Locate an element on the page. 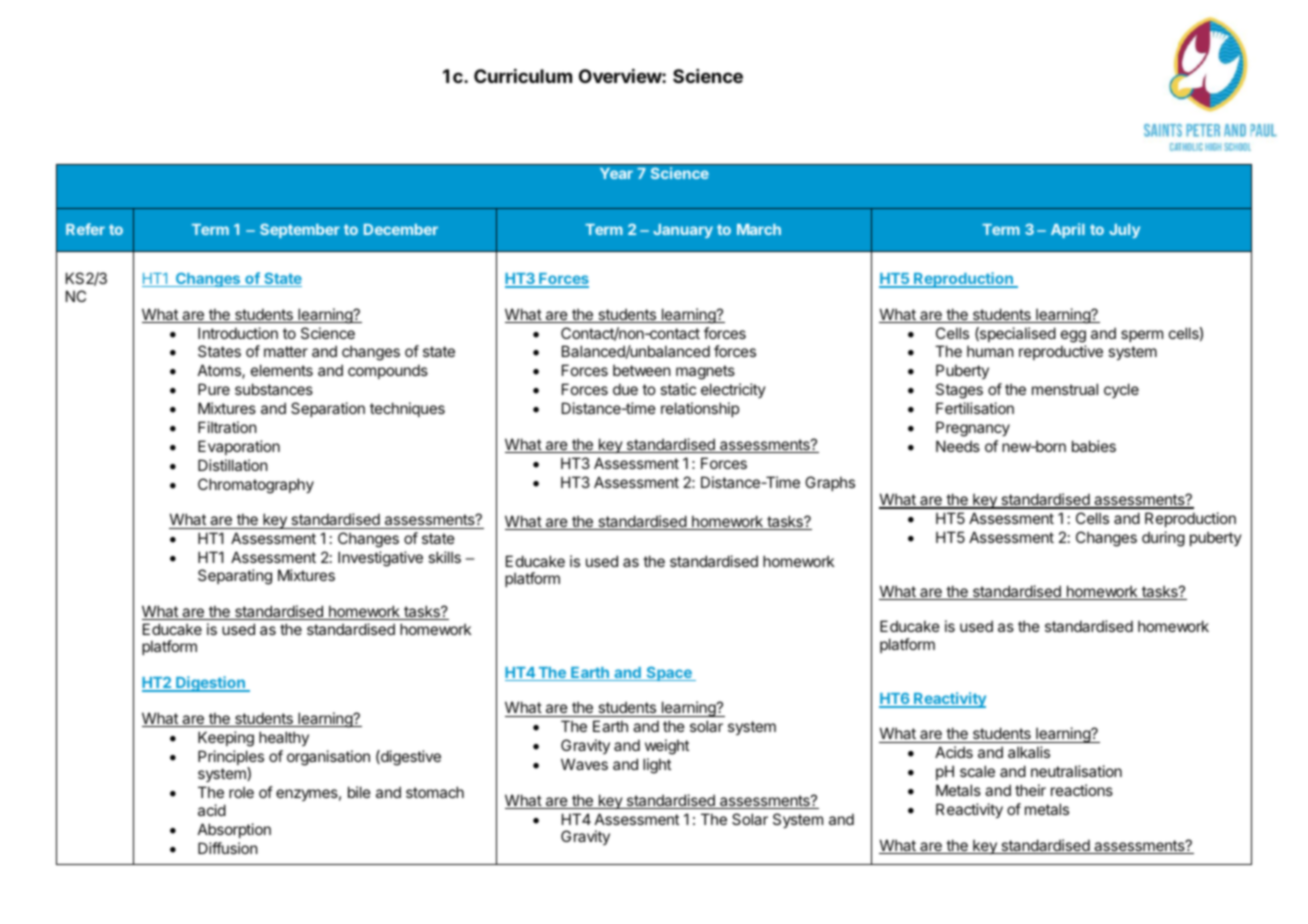 This document has height=924, width=1308. babies is located at coordinates (1094, 446).
